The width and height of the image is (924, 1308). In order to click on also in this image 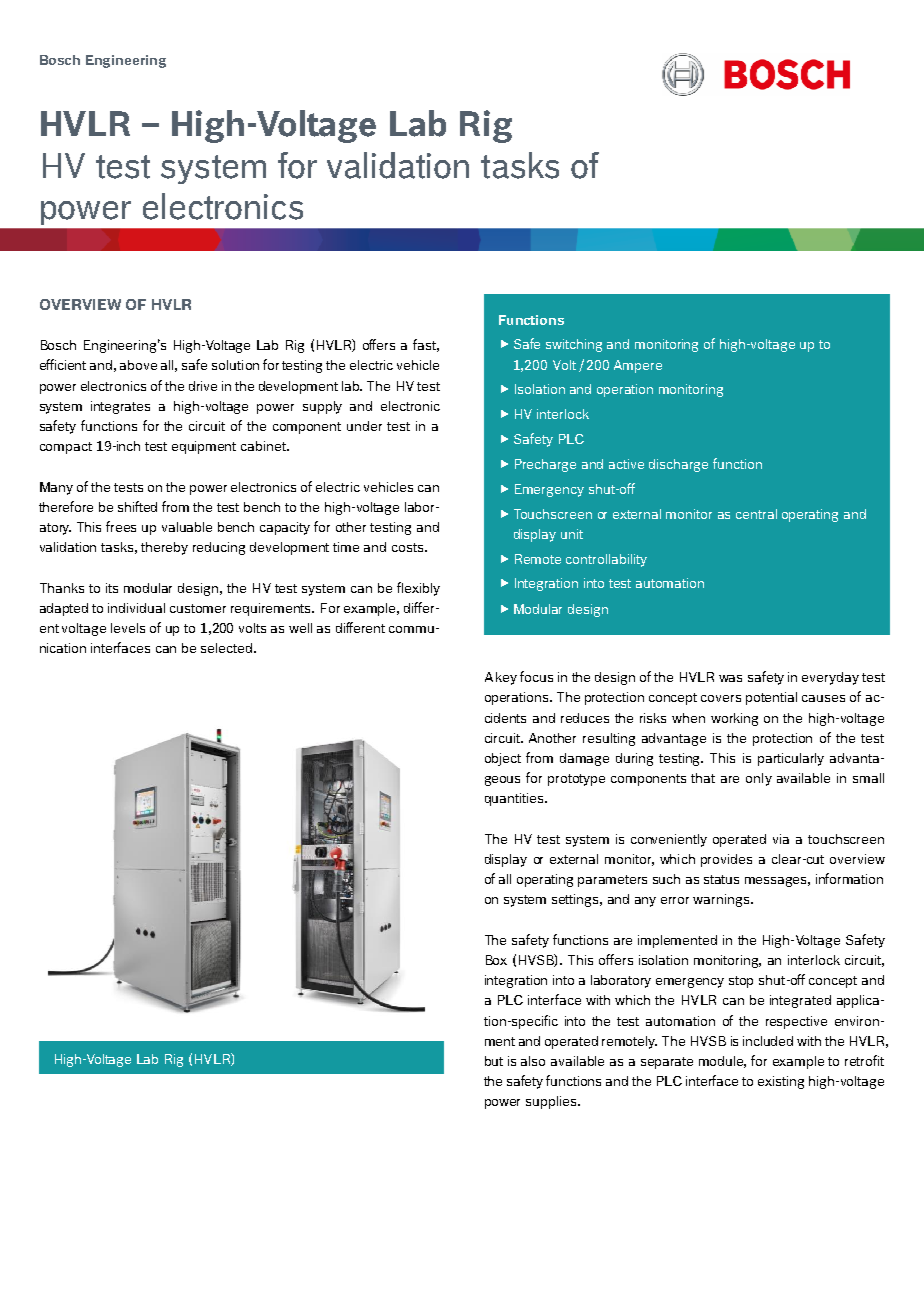, I will do `click(533, 1061)`.
